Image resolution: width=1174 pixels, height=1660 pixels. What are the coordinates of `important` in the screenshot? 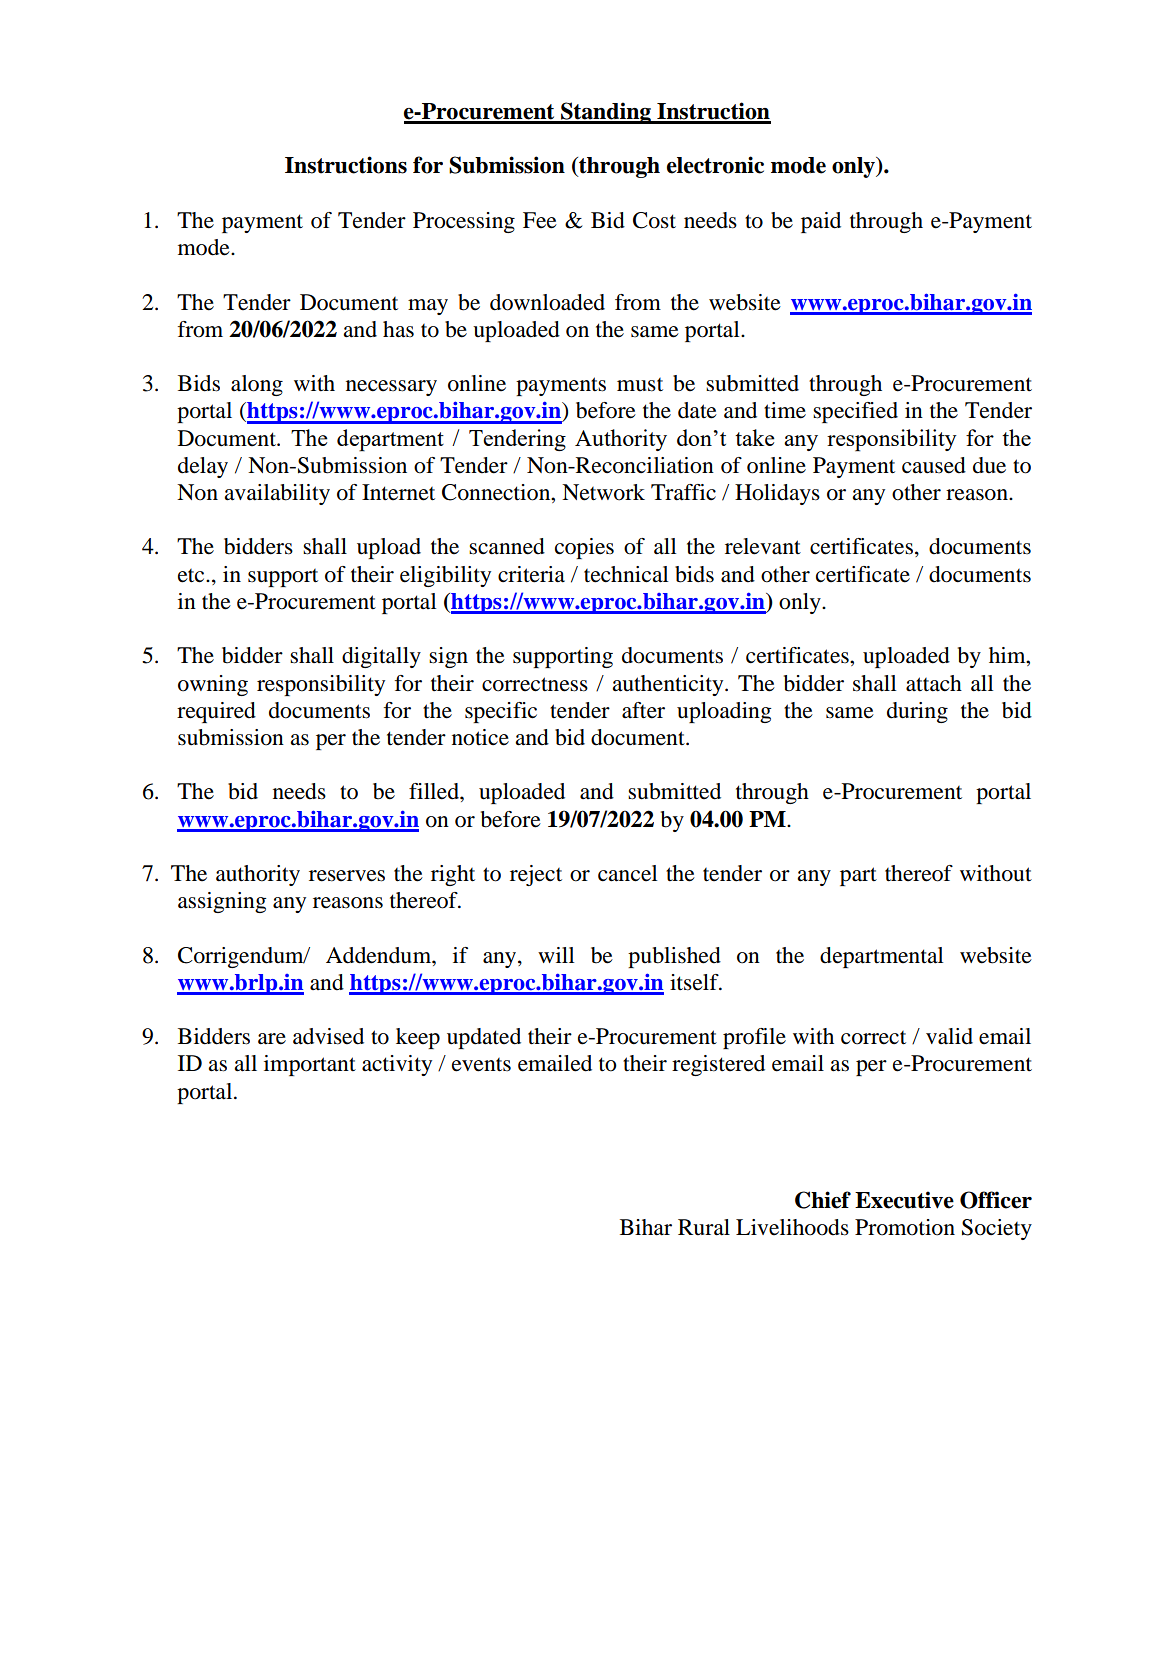 It's located at (310, 1065).
